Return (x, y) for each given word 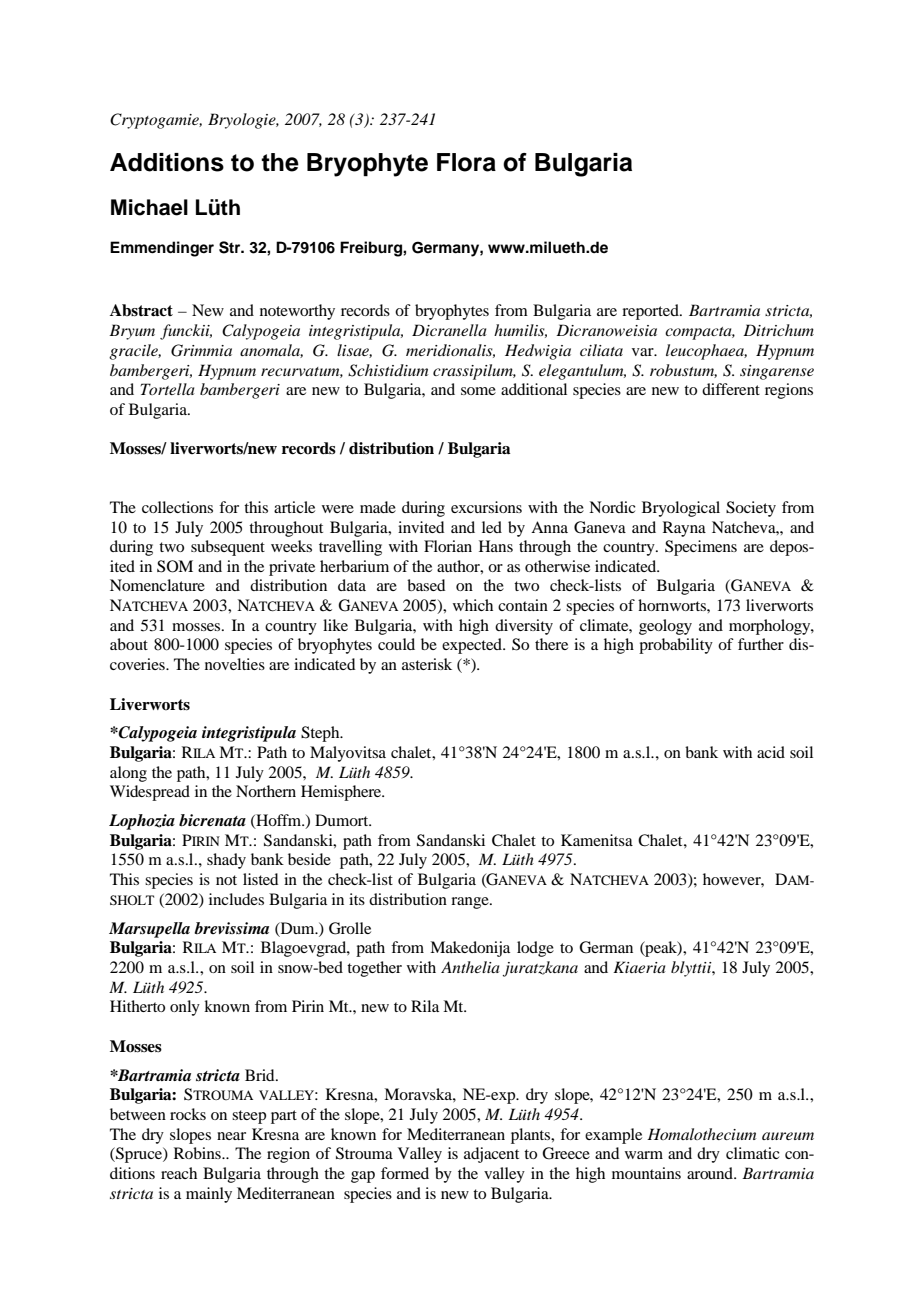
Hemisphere (342, 793)
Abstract (141, 310)
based (426, 585)
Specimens (701, 548)
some (478, 391)
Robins (198, 1153)
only (185, 1008)
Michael (149, 207)
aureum (788, 1136)
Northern (266, 791)
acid (771, 752)
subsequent (228, 548)
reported (651, 312)
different (731, 389)
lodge (535, 949)
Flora (466, 162)
